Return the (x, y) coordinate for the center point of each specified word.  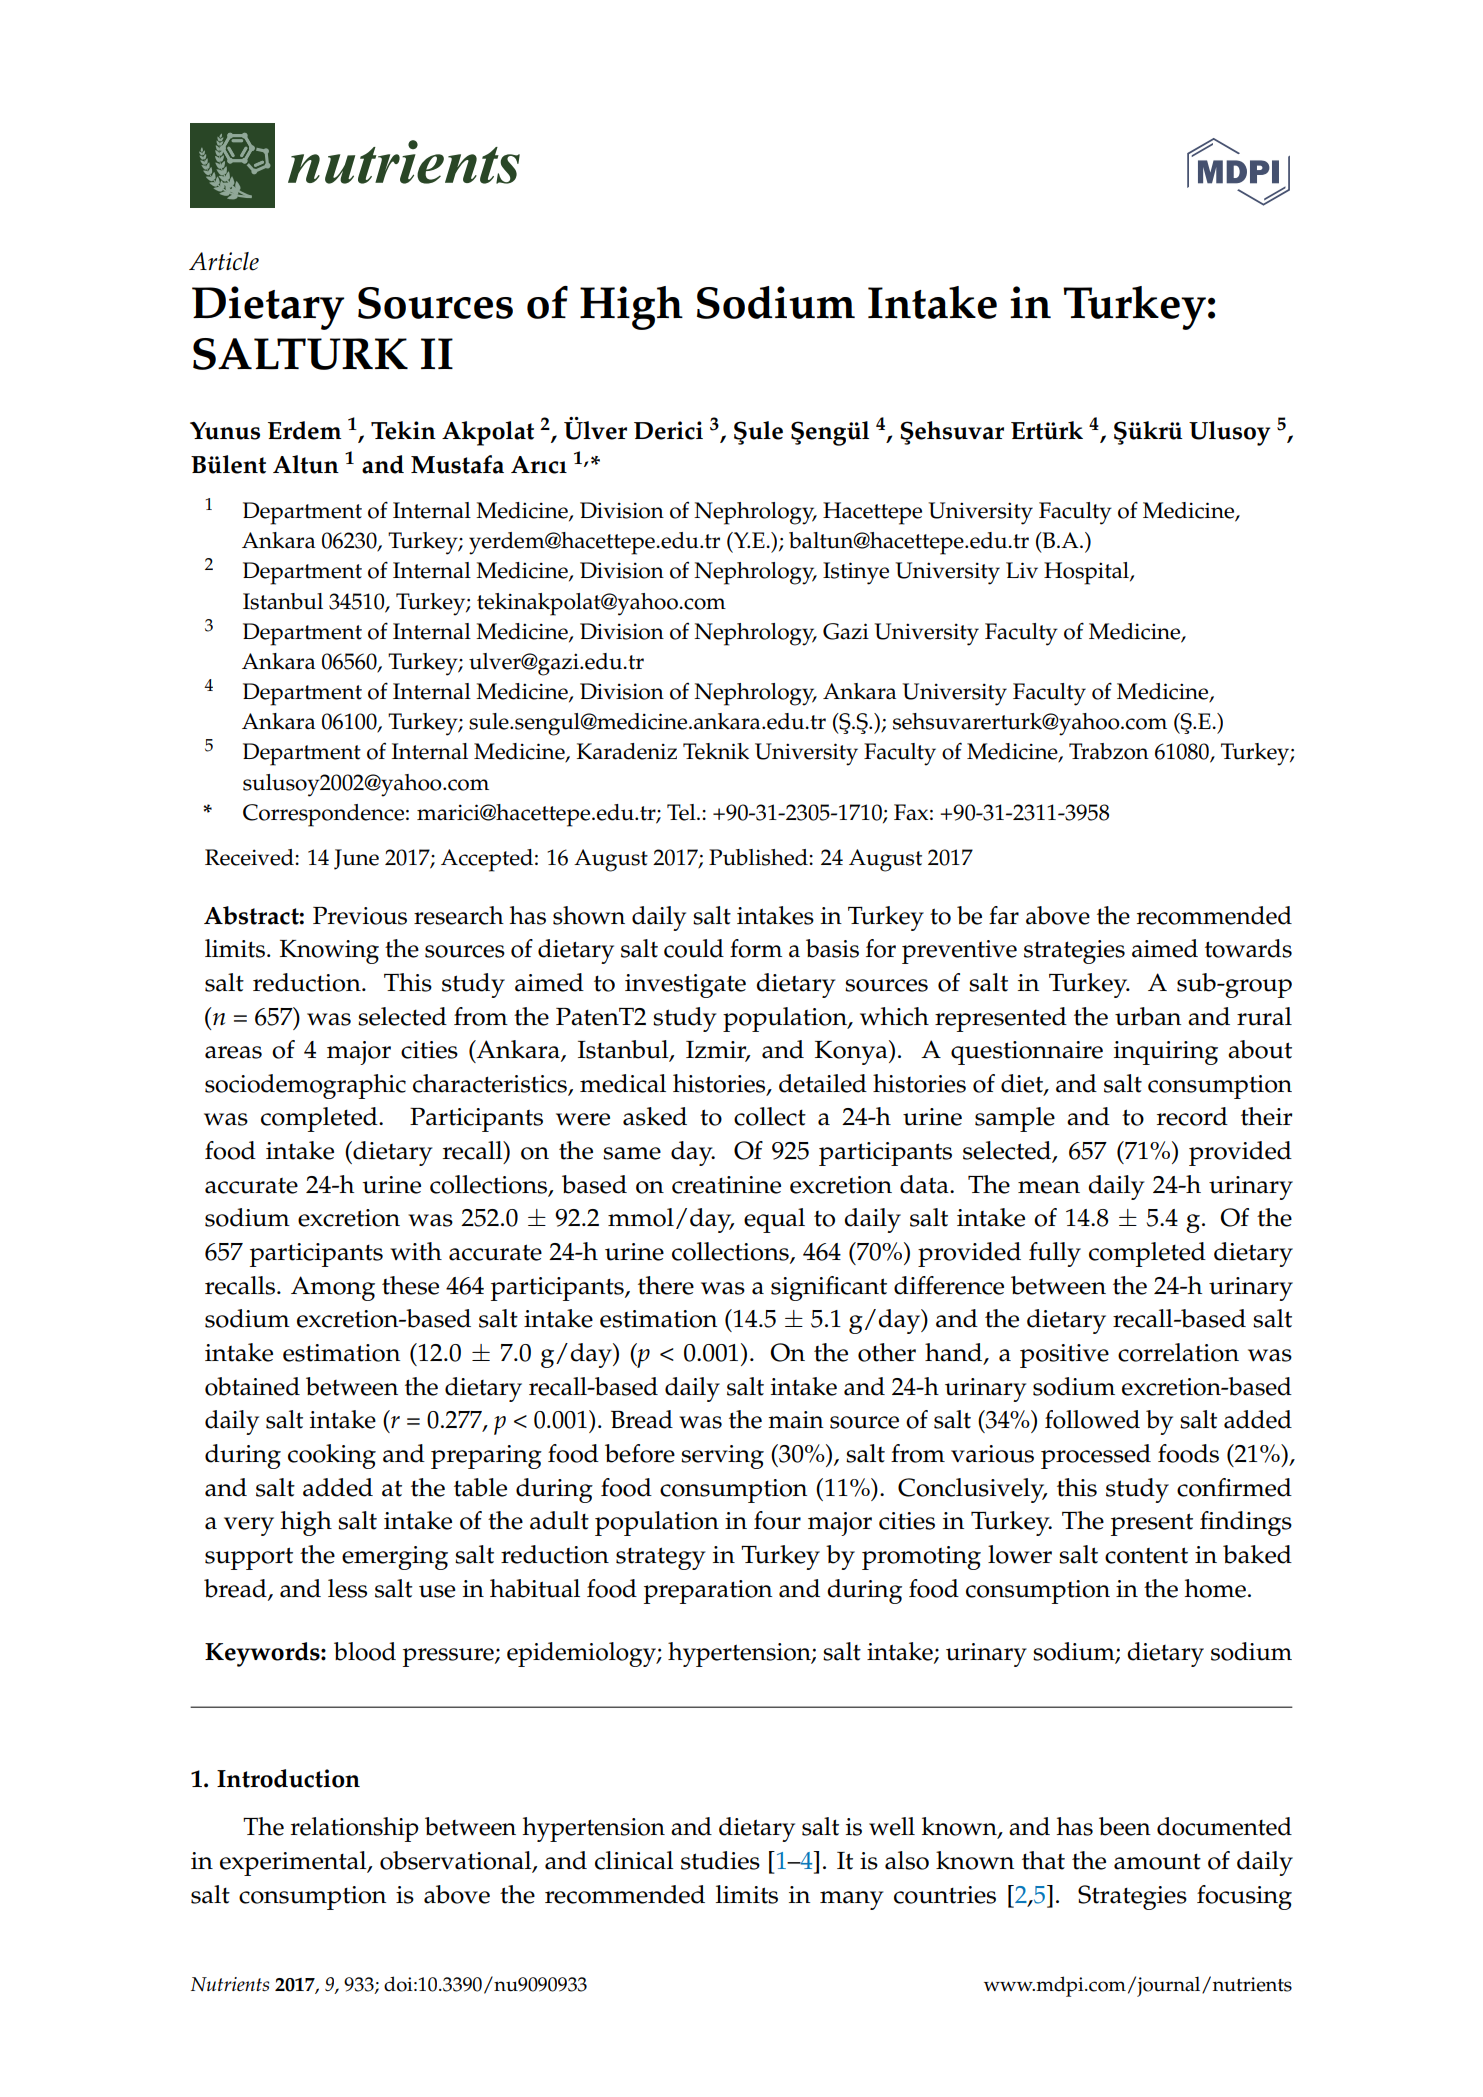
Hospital (1087, 573)
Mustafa (457, 464)
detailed (823, 1083)
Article (224, 261)
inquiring (1166, 1053)
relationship (355, 1829)
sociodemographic (305, 1086)
